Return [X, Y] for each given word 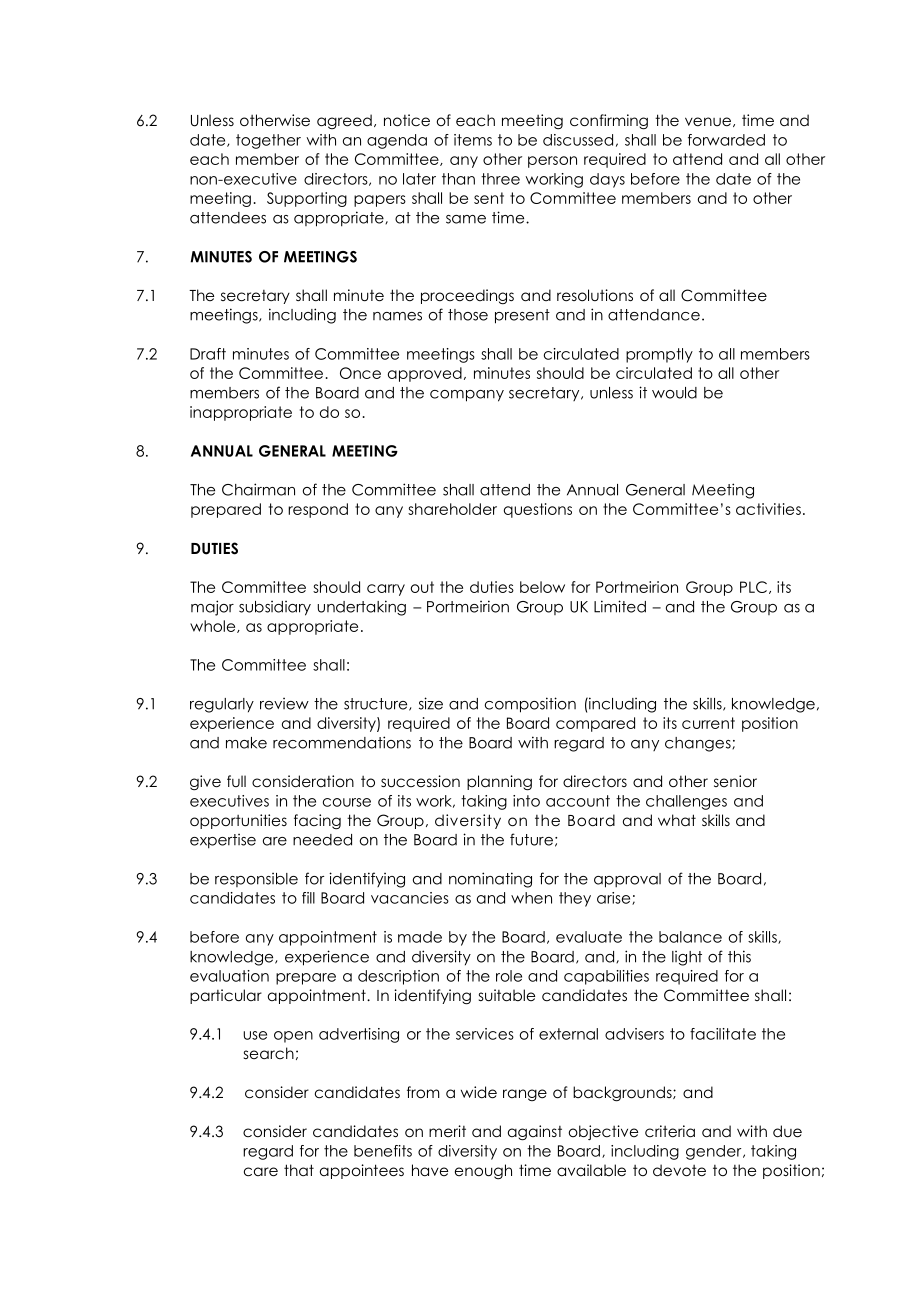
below [542, 587]
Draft [208, 354]
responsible [256, 880]
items [473, 140]
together [268, 141]
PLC [753, 587]
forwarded [726, 140]
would [674, 393]
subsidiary [275, 608]
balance [690, 937]
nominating [490, 880]
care [261, 1172]
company [467, 396]
